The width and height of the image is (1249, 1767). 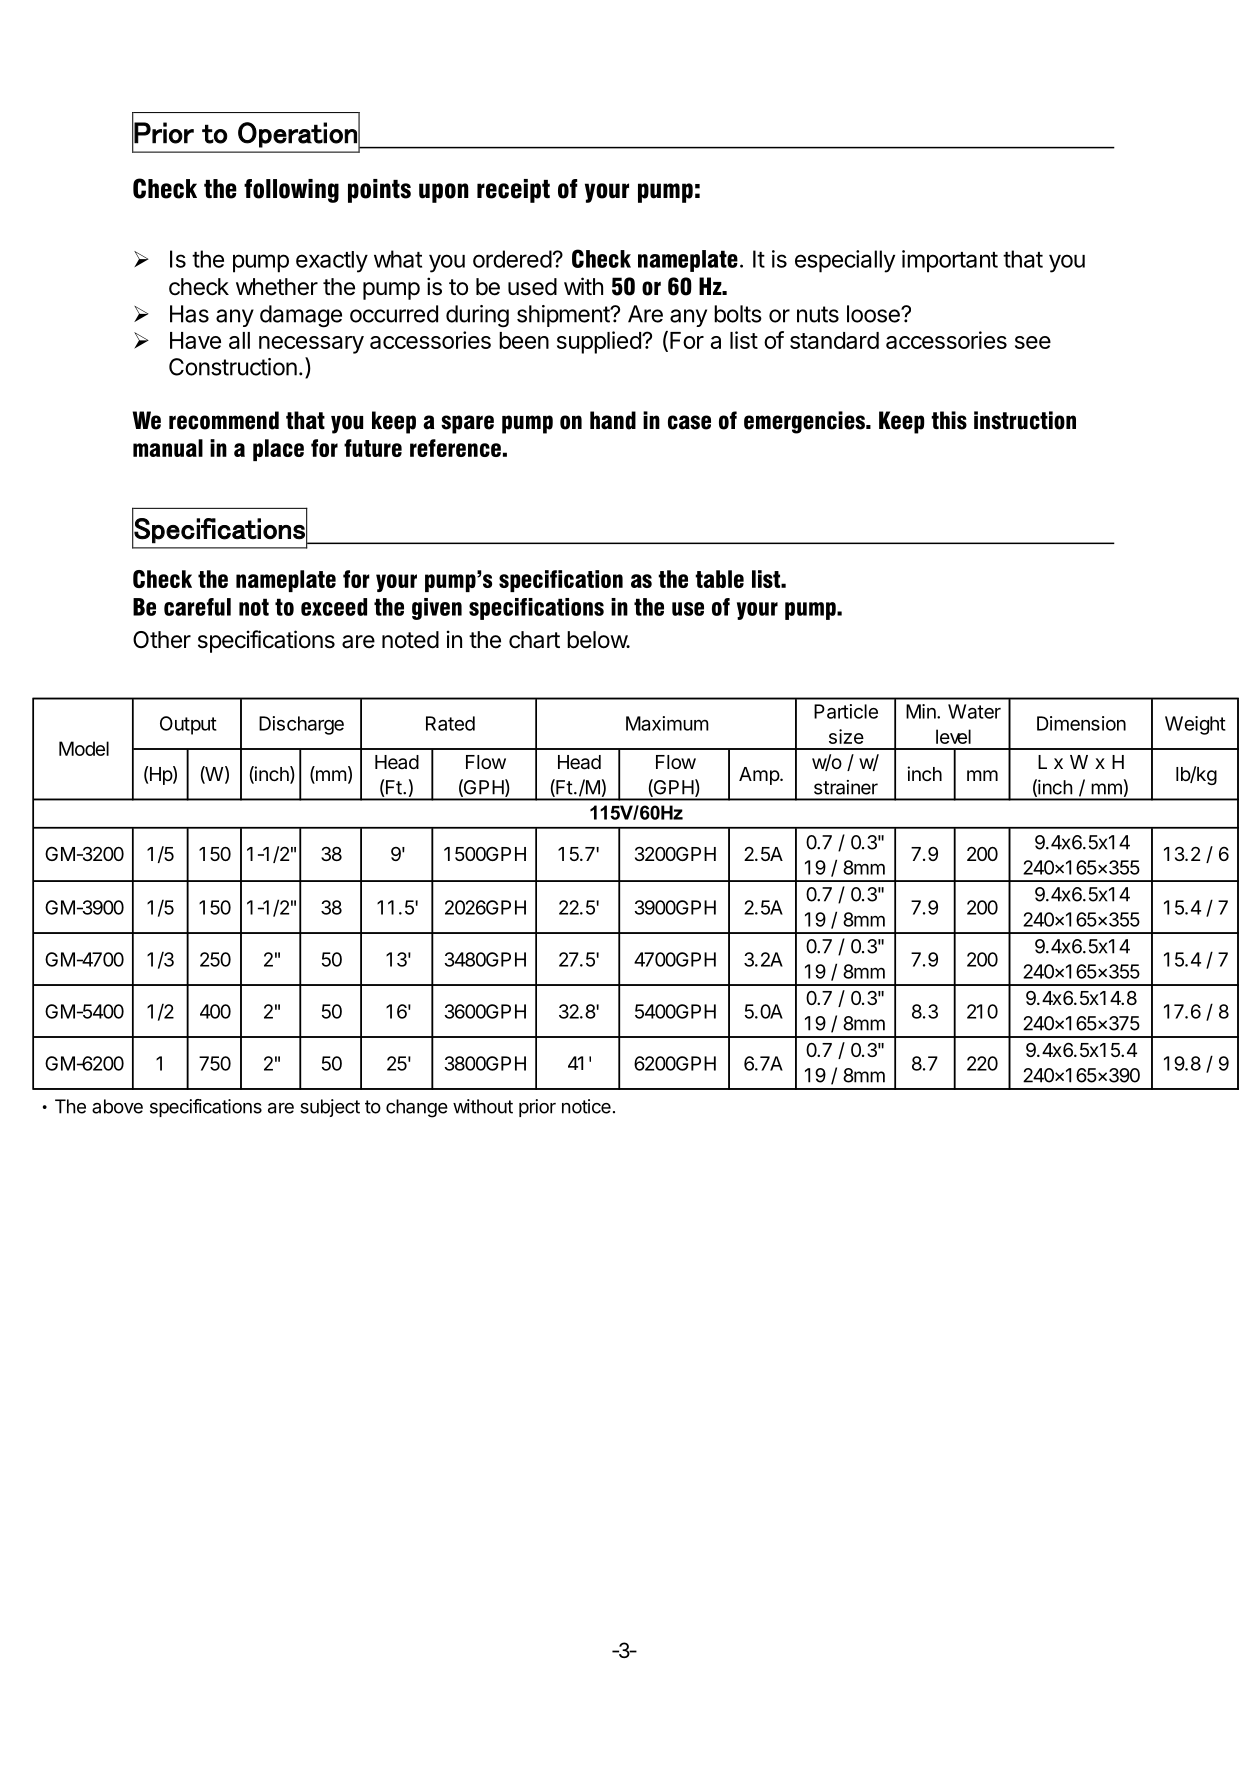 I want to click on important, so click(x=950, y=261).
